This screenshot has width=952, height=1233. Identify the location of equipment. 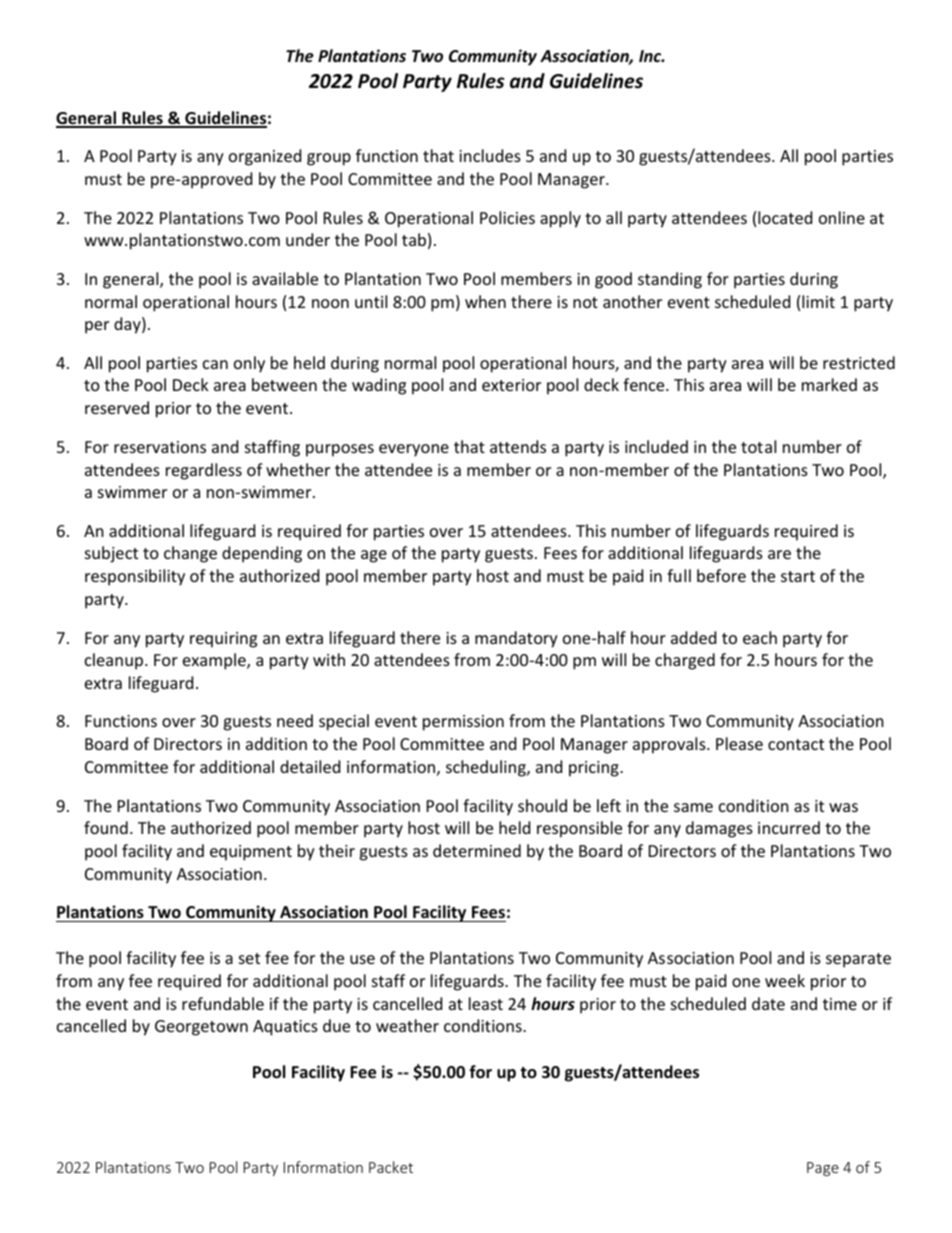
(251, 853).
